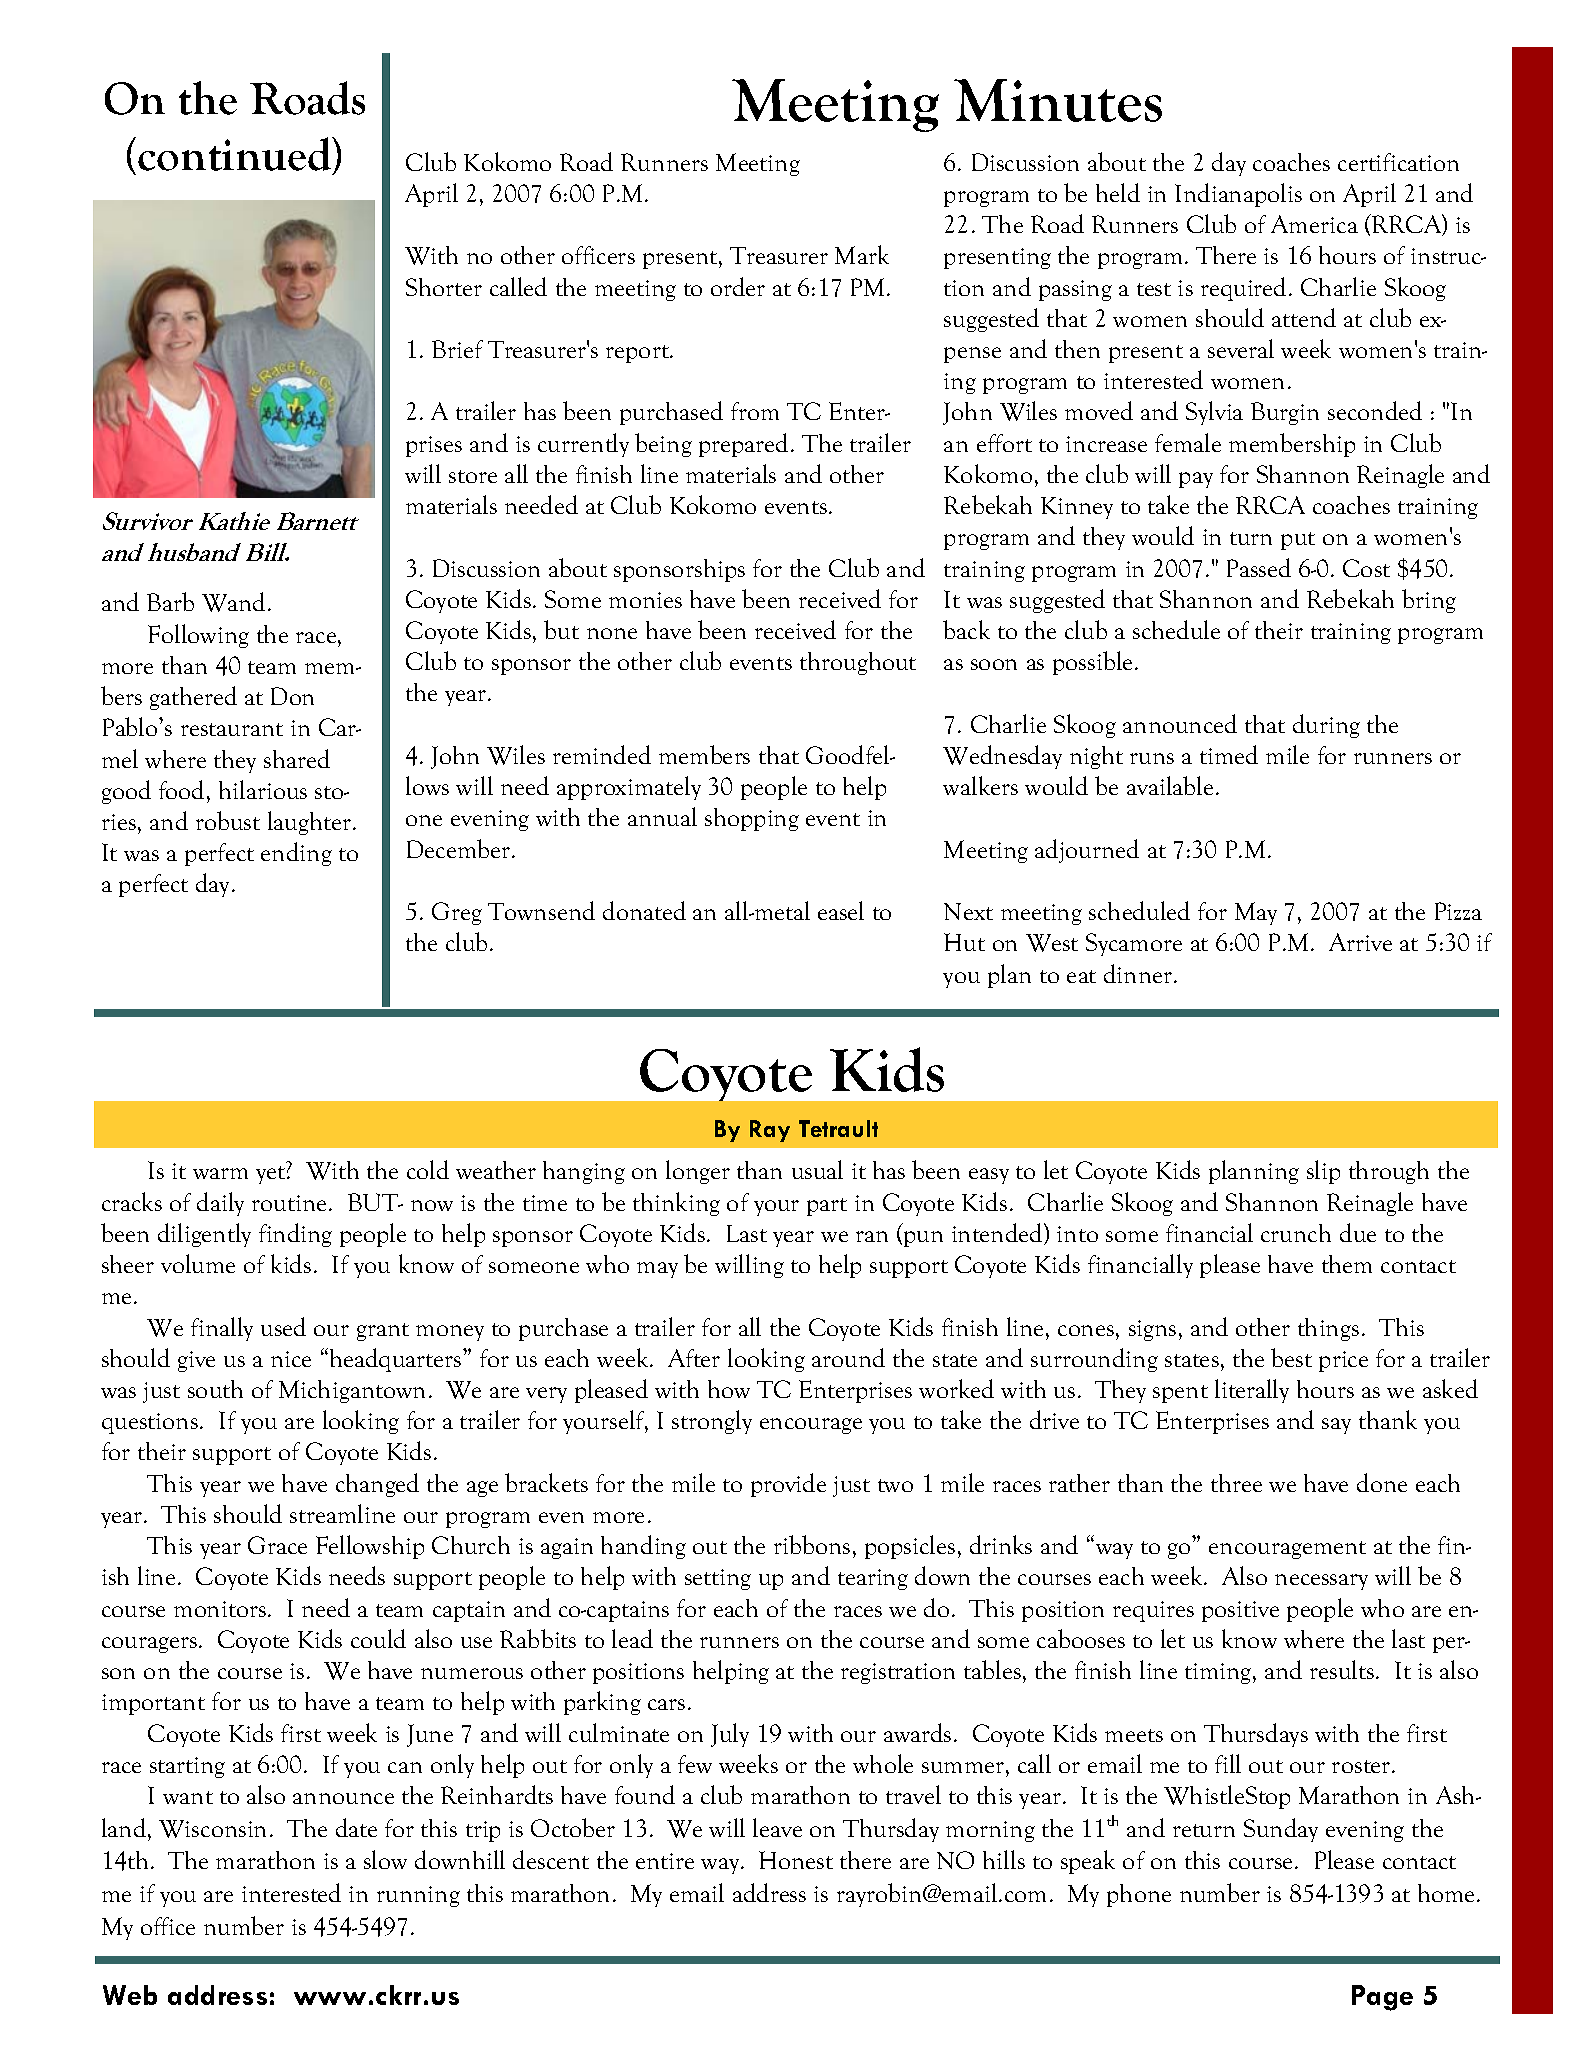 Image resolution: width=1592 pixels, height=2061 pixels. I want to click on shared, so click(297, 758).
